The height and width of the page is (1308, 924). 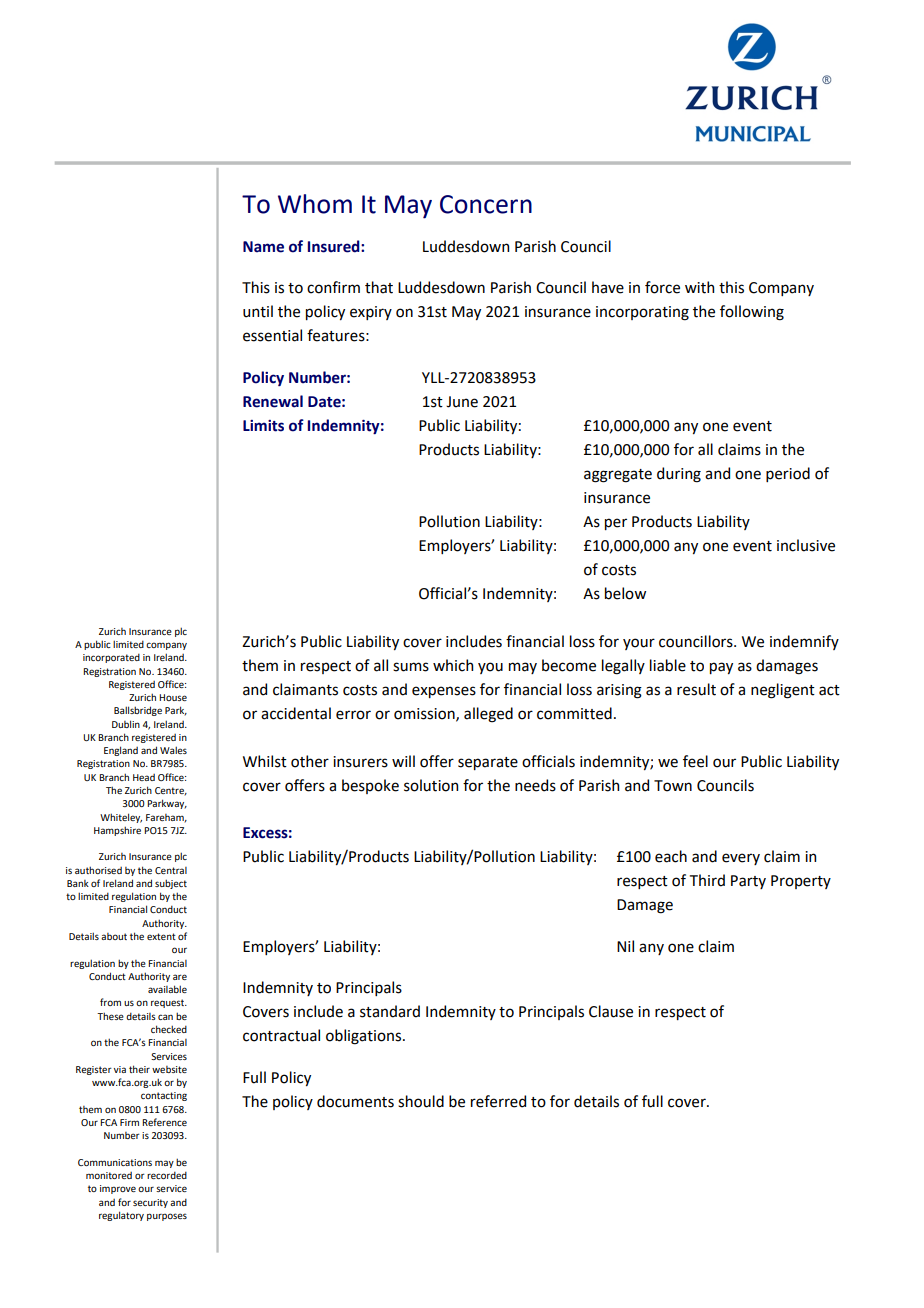 What do you see at coordinates (625, 946) in the page?
I see `Nil` at bounding box center [625, 946].
